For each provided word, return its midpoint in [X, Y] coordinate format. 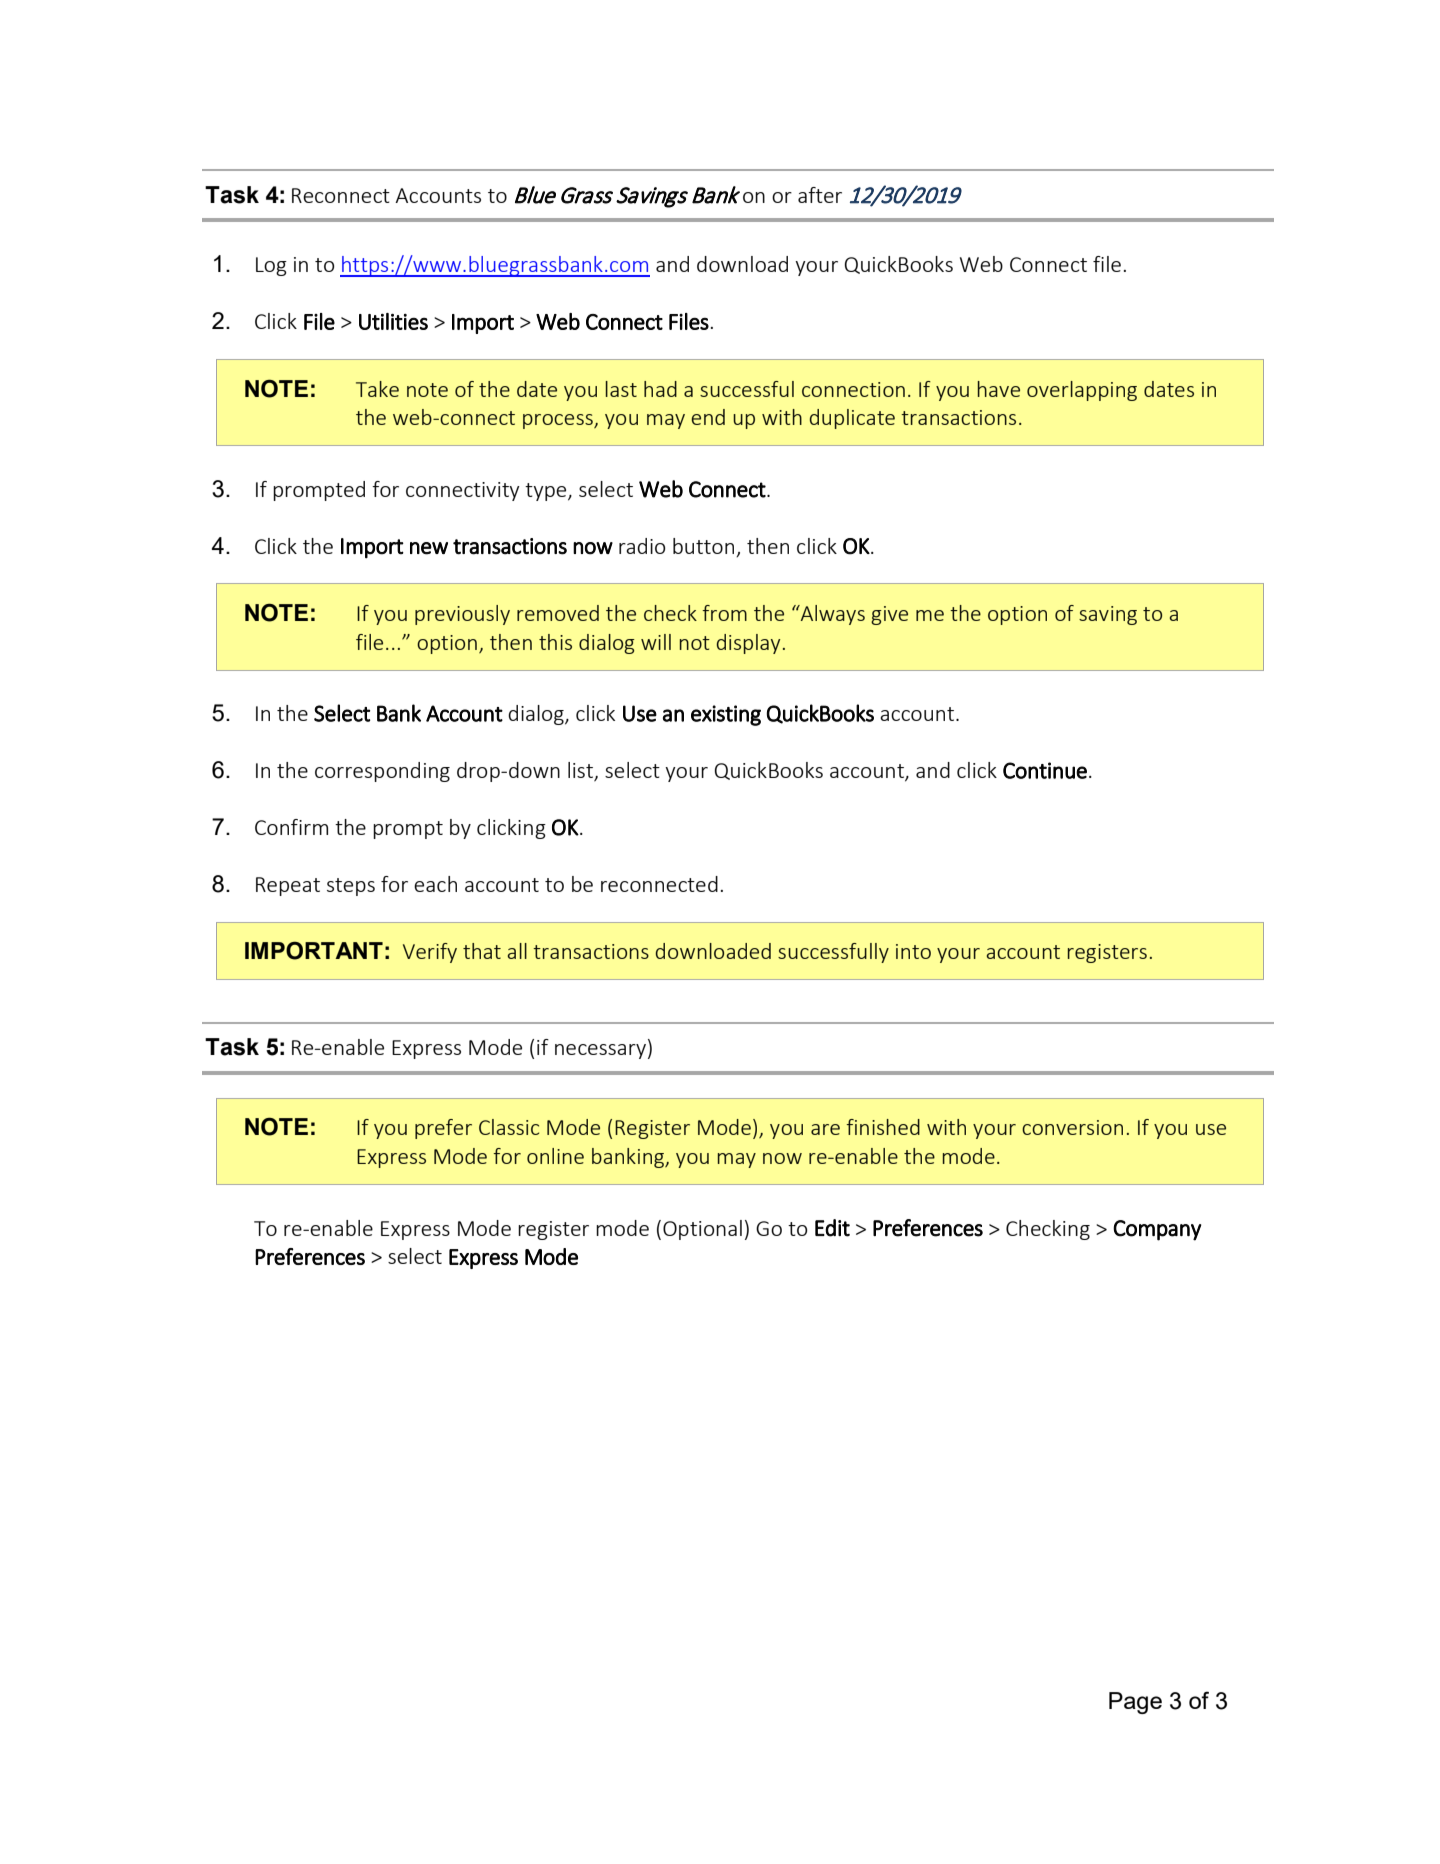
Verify [430, 953]
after [820, 195]
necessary [602, 1051]
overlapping [1082, 391]
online [555, 1156]
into [913, 951]
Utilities [393, 321]
